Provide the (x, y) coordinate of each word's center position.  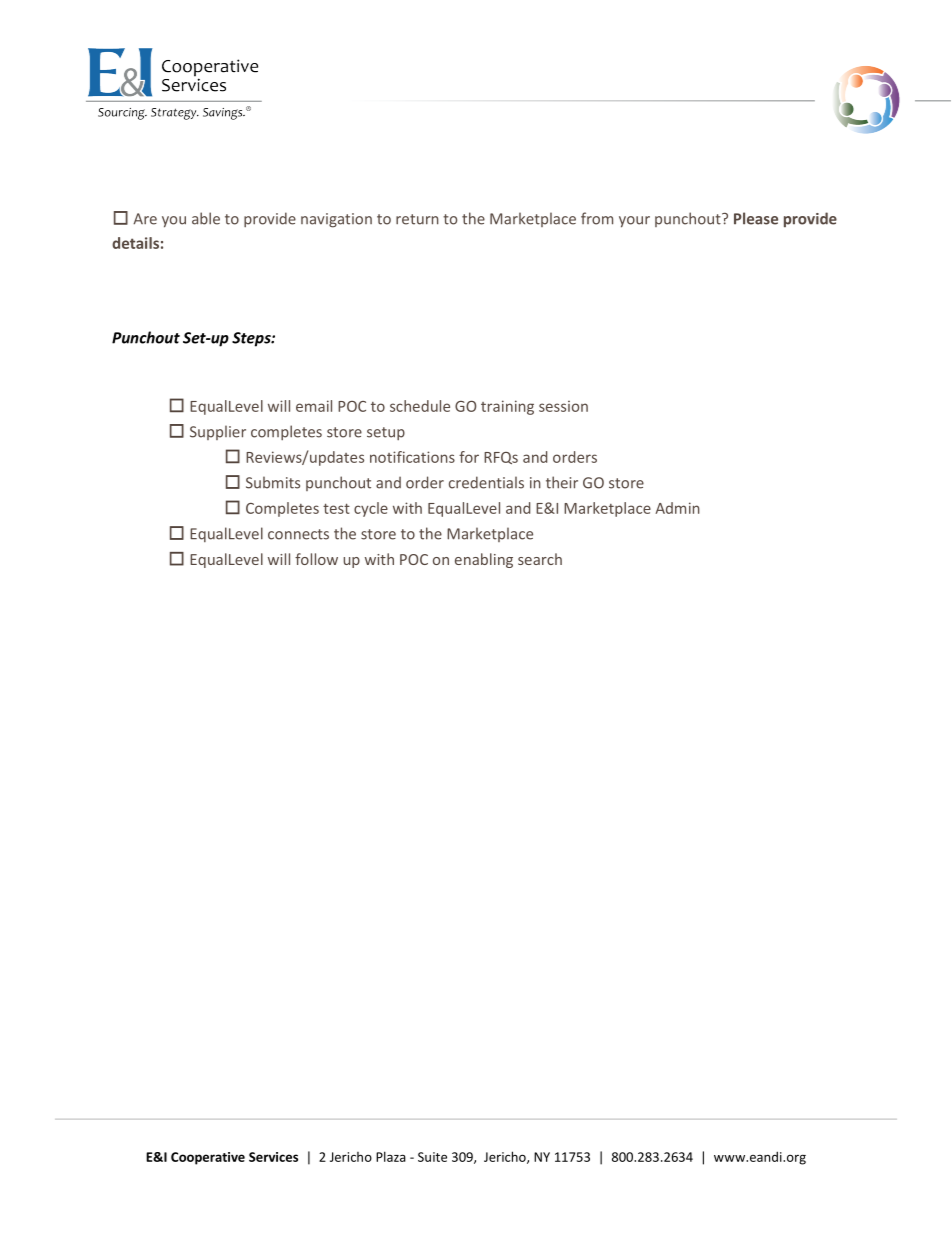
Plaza (391, 1156)
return (417, 219)
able (206, 218)
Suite (432, 1157)
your (634, 222)
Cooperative (208, 1158)
